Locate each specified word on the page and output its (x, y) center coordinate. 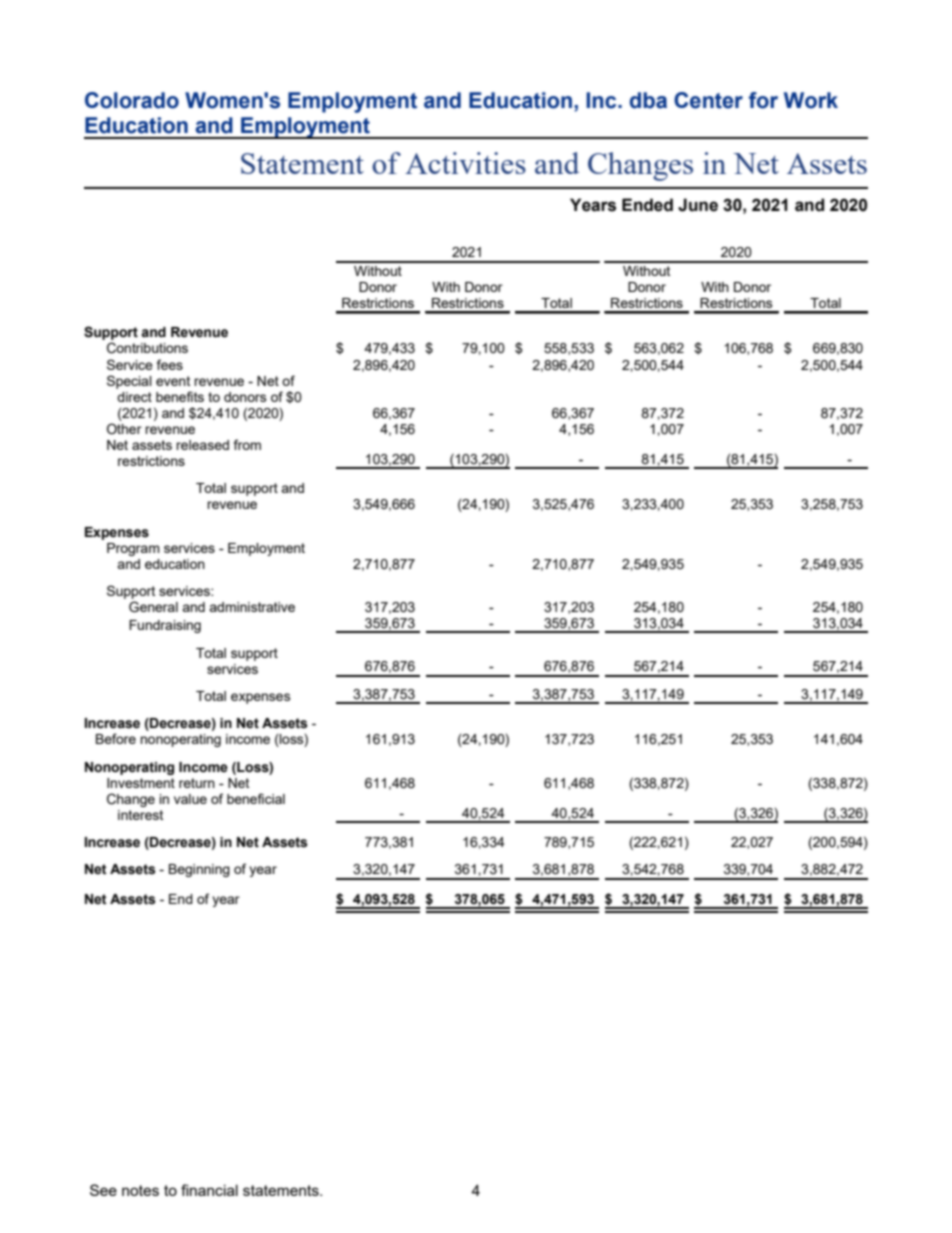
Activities (465, 163)
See (103, 1190)
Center (708, 100)
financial (209, 1190)
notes (140, 1190)
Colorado (132, 100)
